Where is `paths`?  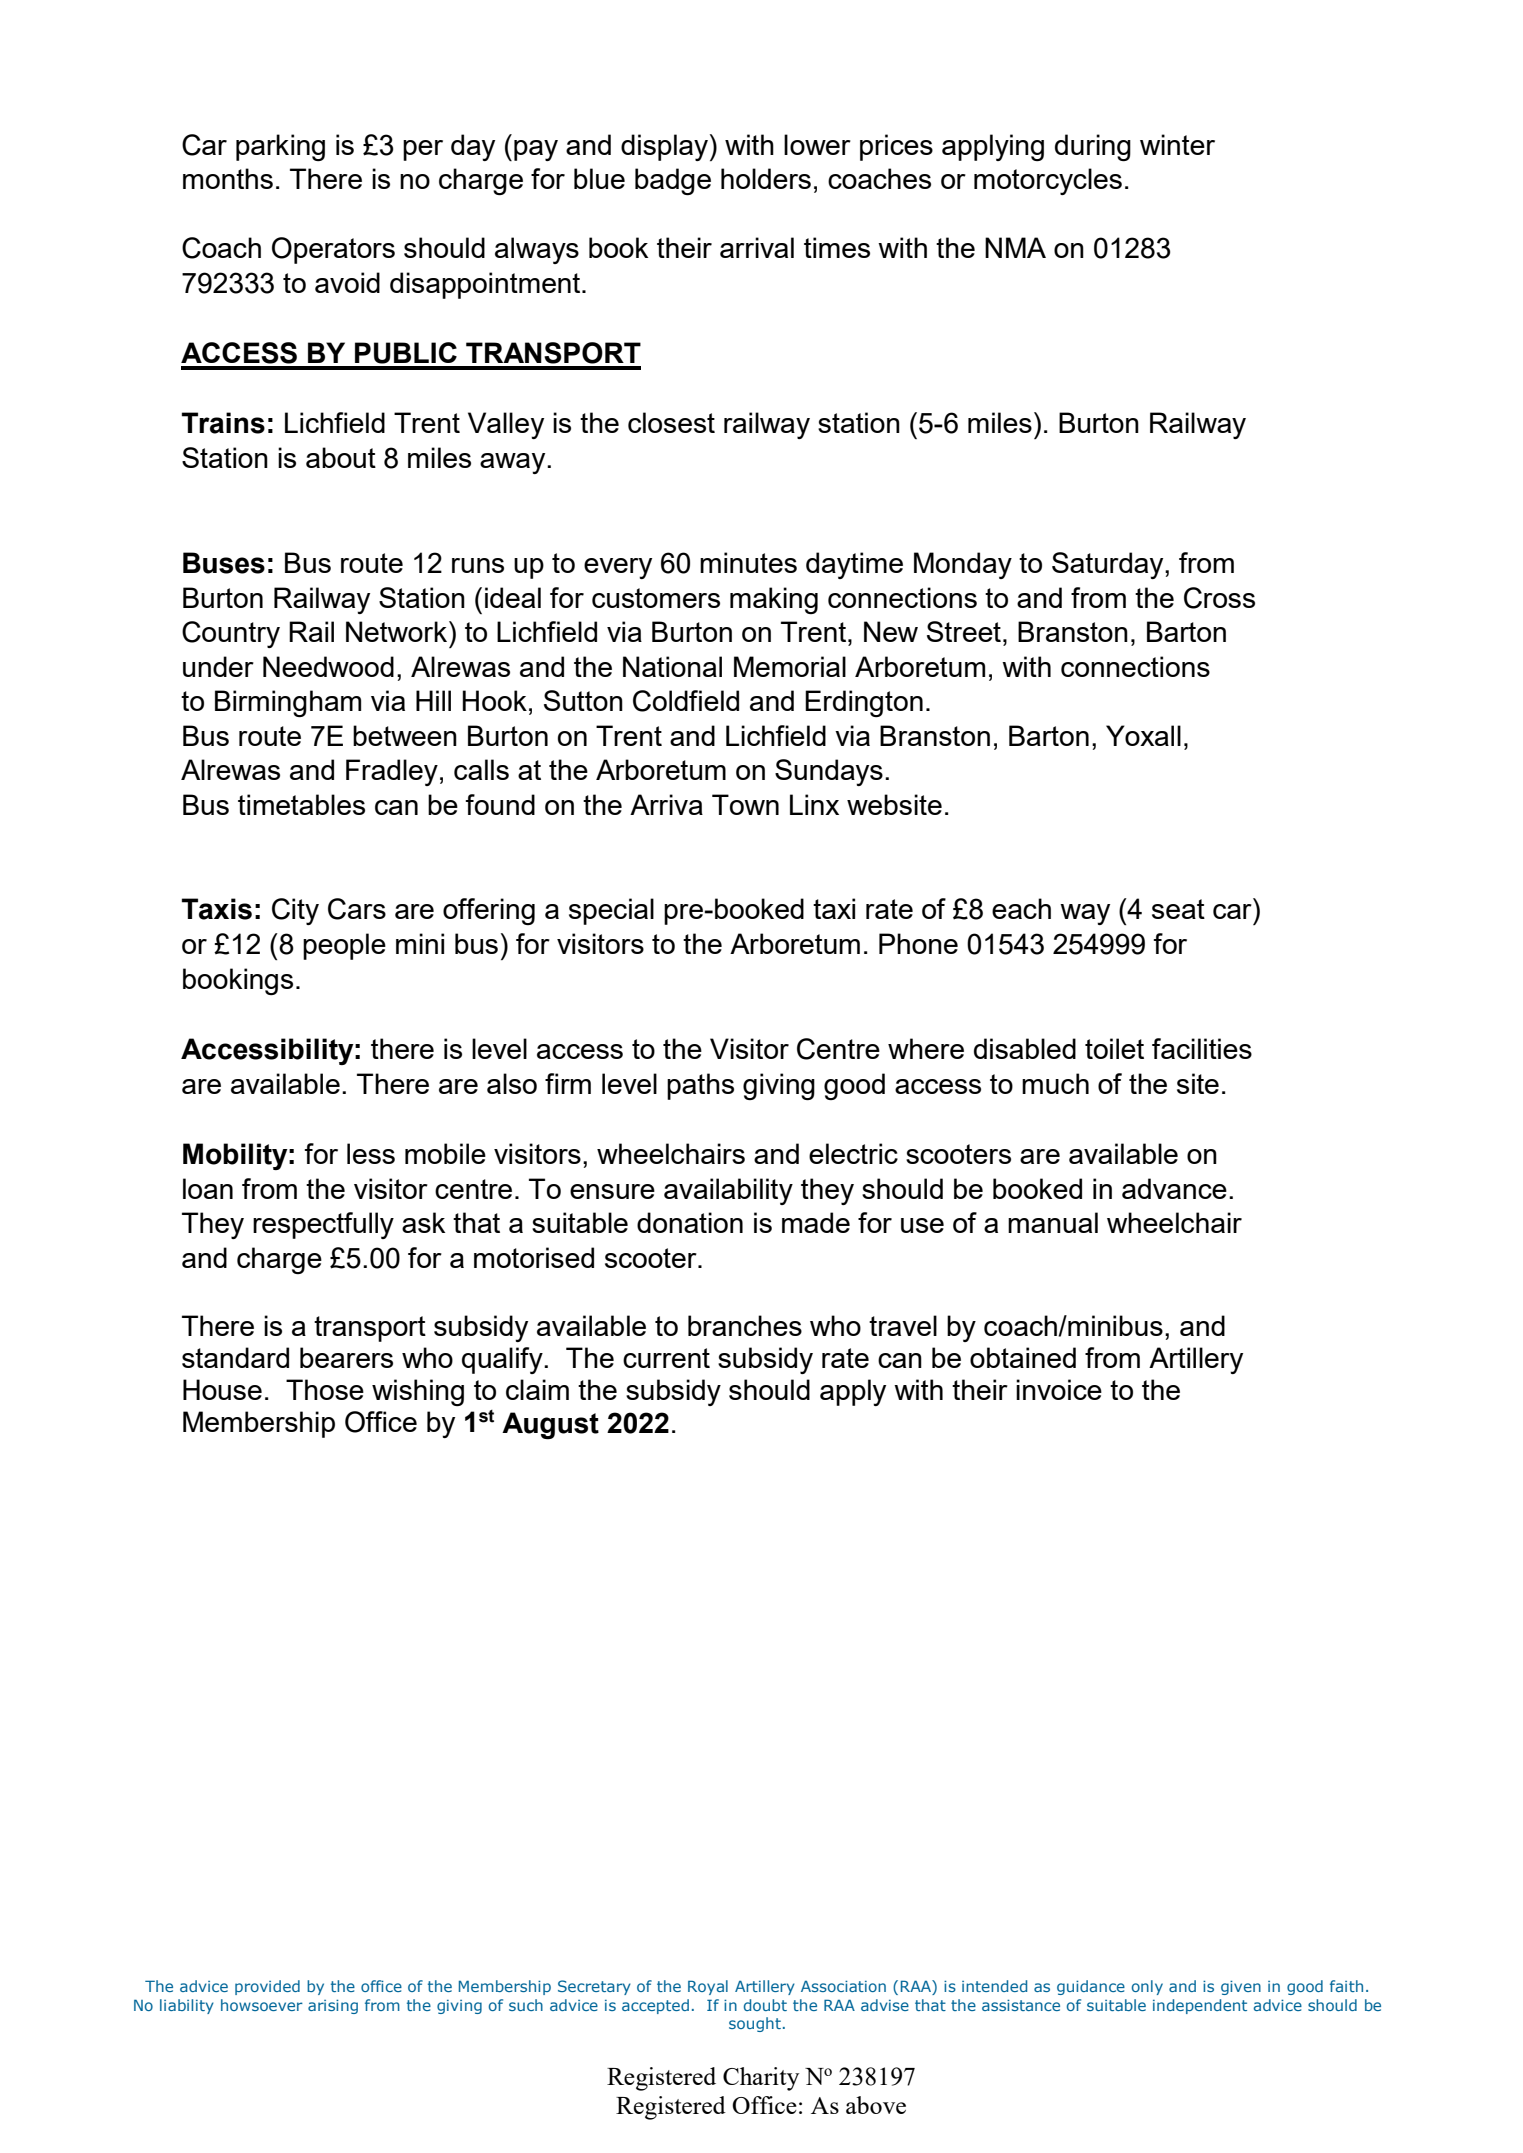 paths is located at coordinates (700, 1086).
